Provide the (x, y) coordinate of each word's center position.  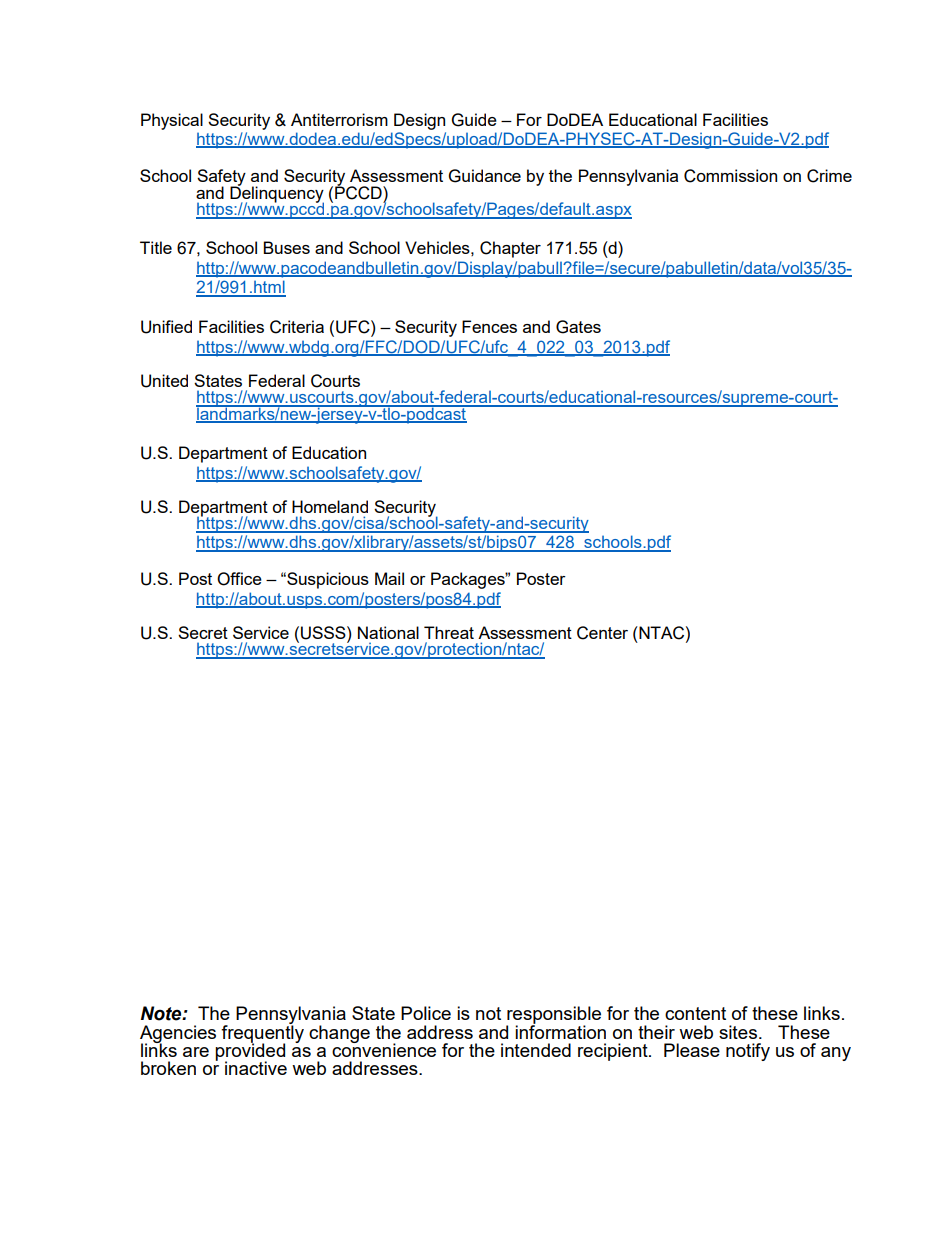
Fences (489, 326)
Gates (578, 327)
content (695, 1013)
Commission (730, 176)
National (388, 632)
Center (602, 633)
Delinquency (277, 194)
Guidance (485, 176)
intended (536, 1050)
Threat (449, 632)
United (164, 381)
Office (239, 579)
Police (426, 1013)
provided (250, 1052)
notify (748, 1052)
